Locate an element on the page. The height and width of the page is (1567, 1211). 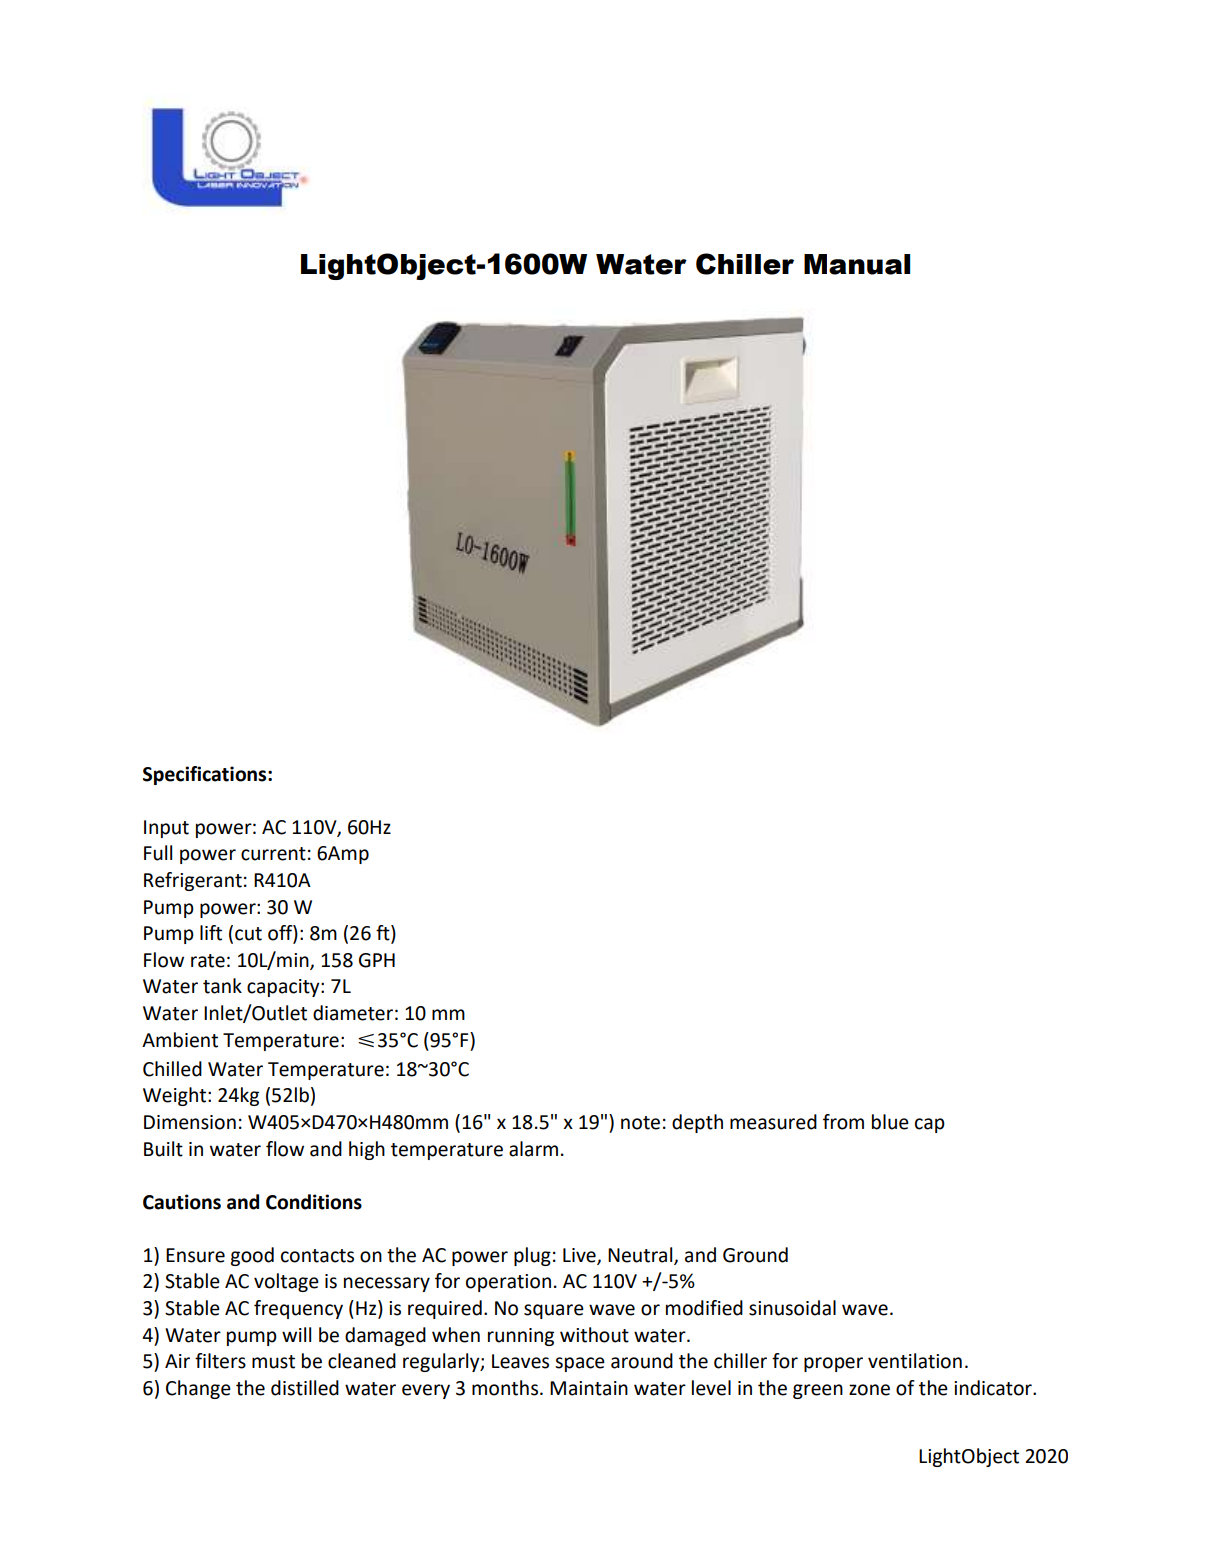
current is located at coordinates (273, 854).
